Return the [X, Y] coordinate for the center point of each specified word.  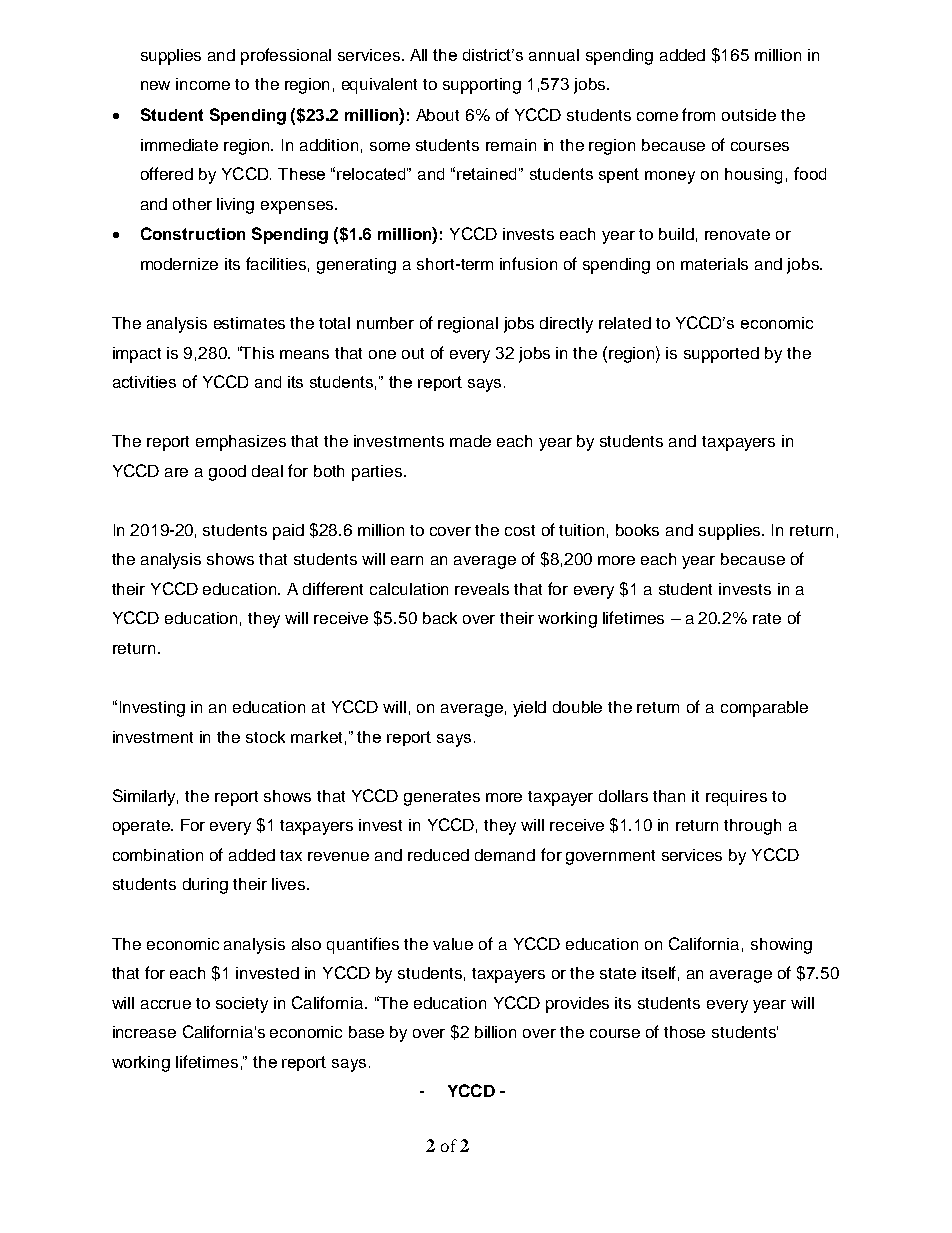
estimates [249, 323]
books [637, 530]
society [242, 1005]
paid [288, 532]
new [155, 85]
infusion [528, 263]
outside [749, 115]
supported [721, 355]
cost [520, 530]
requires [736, 798]
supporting [482, 86]
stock [265, 737]
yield [529, 709]
